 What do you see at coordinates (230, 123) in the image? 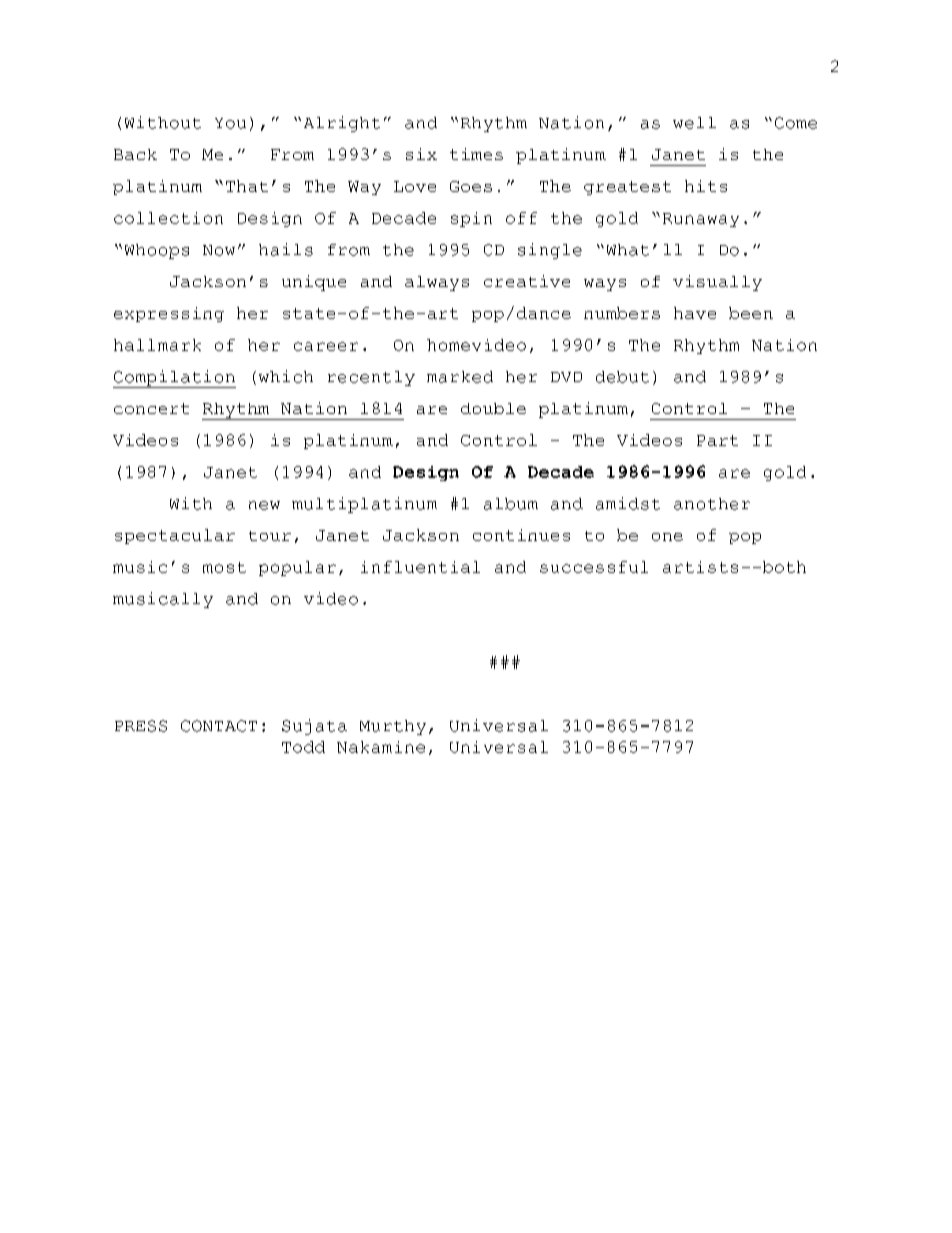
I see `You` at bounding box center [230, 123].
